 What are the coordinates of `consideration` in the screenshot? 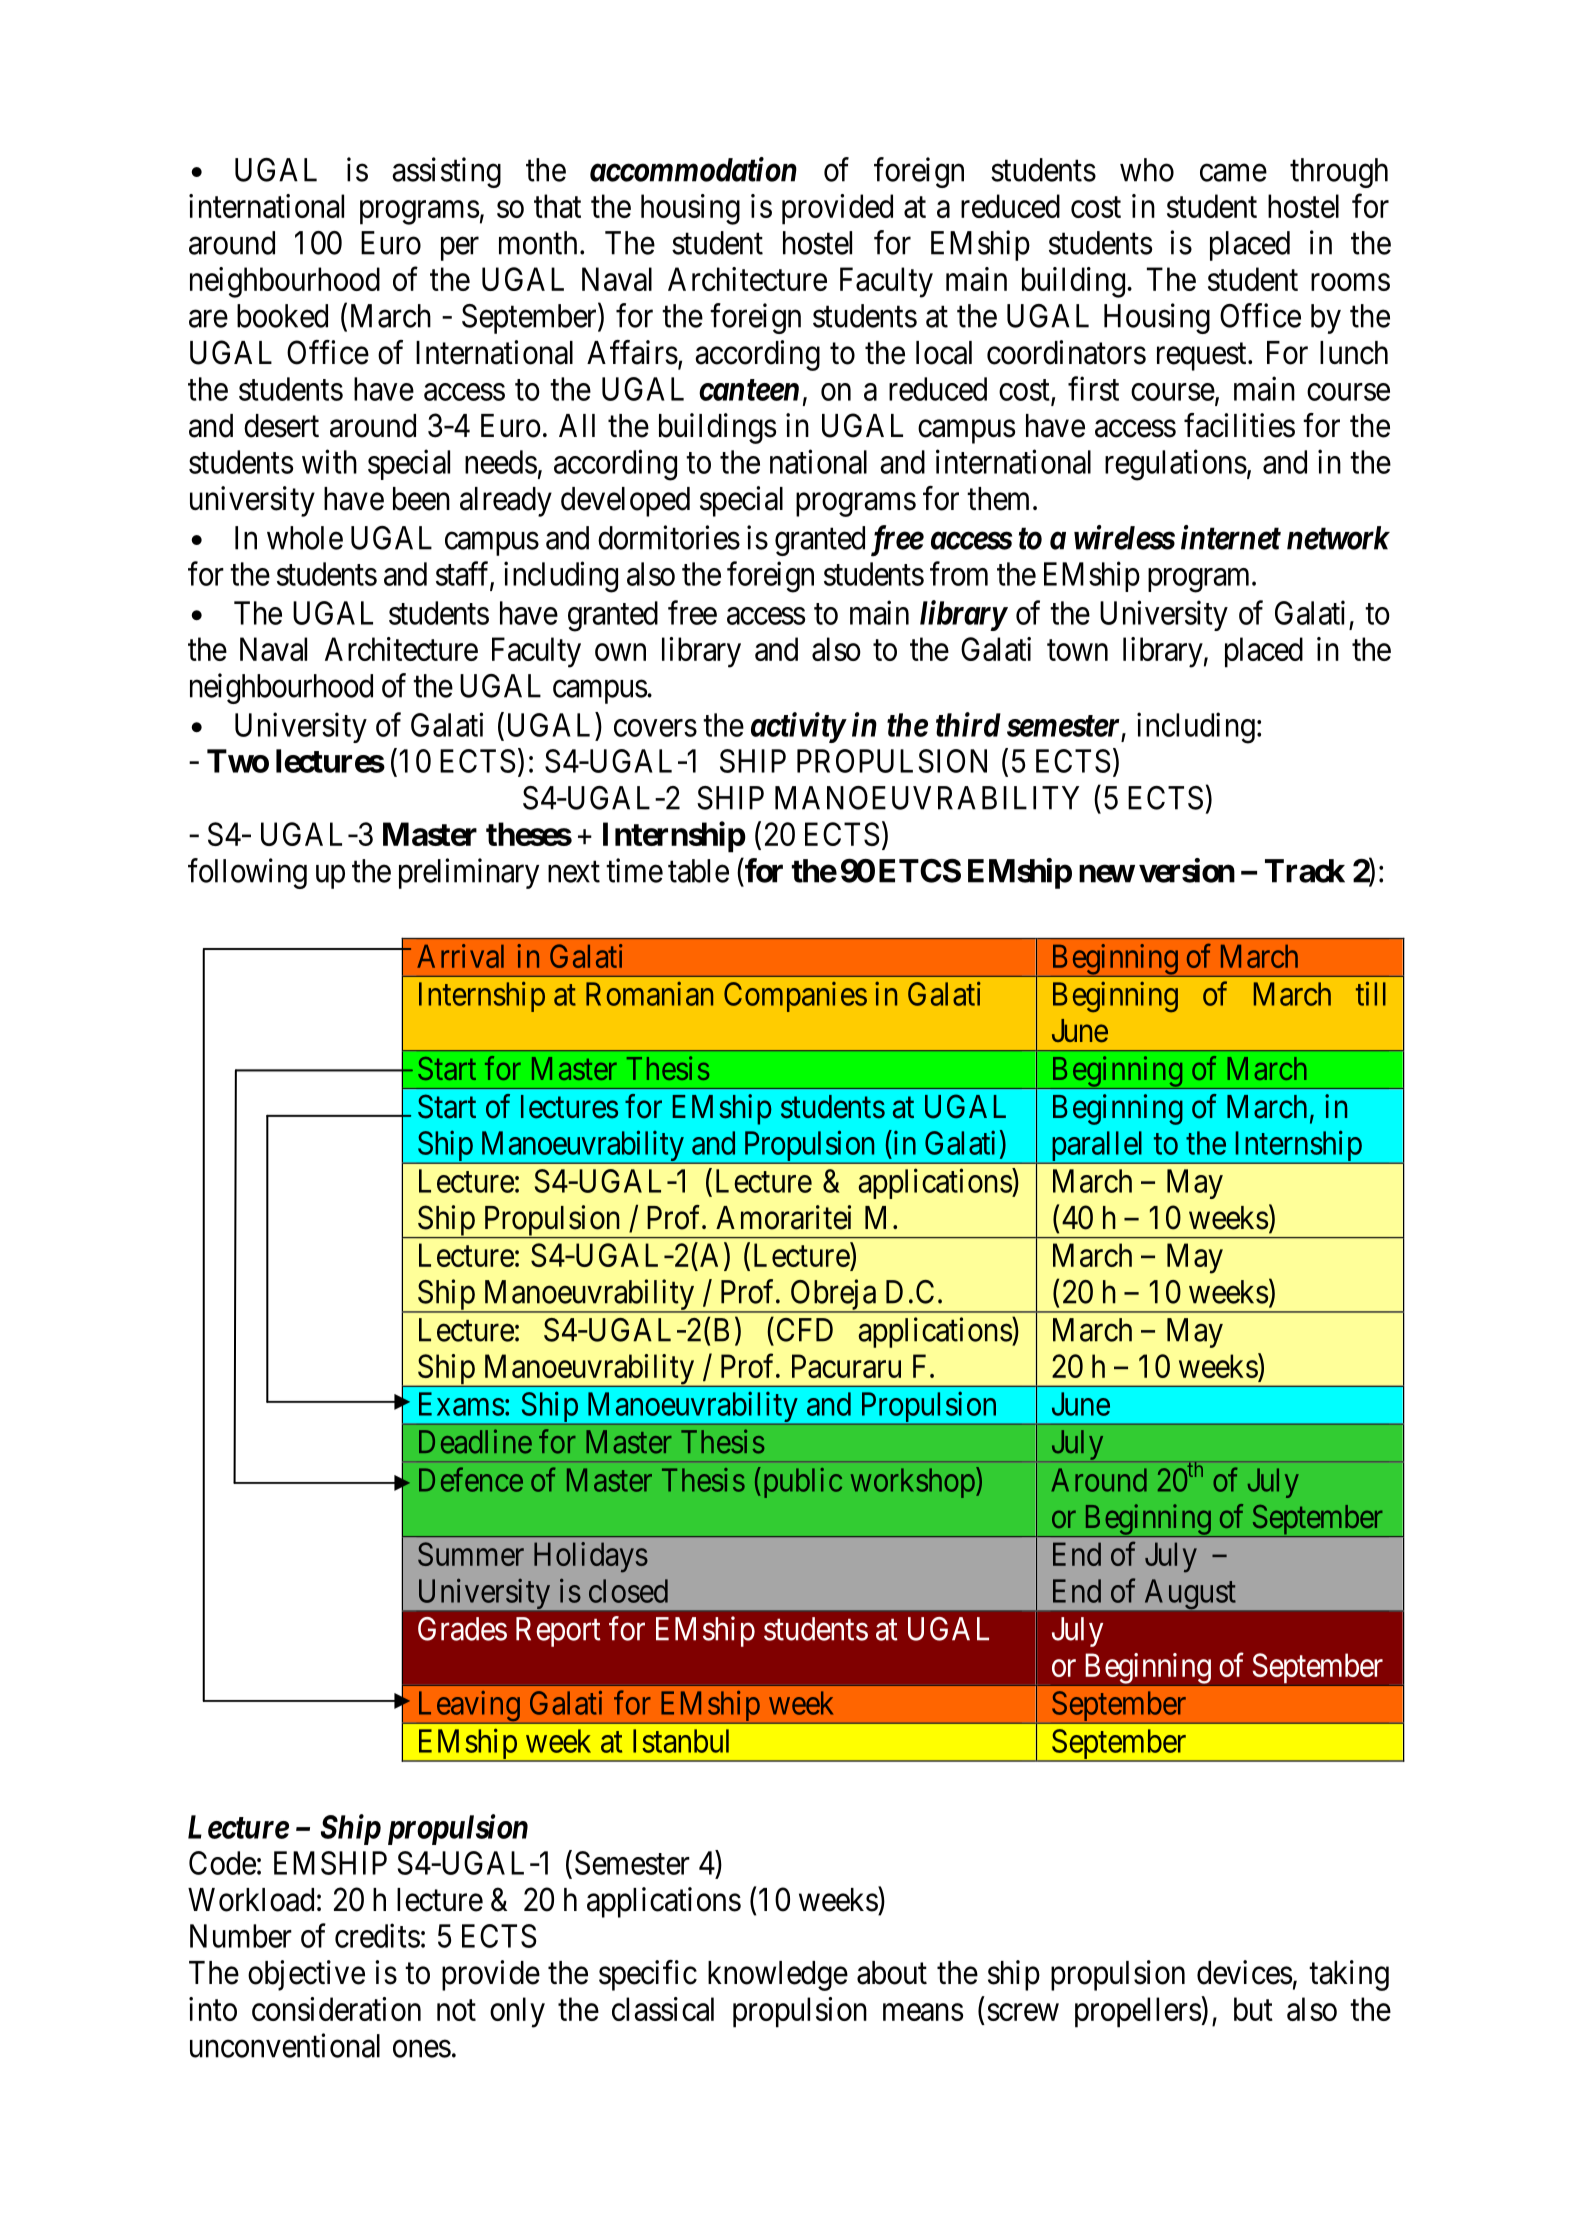 It's located at (336, 2009).
